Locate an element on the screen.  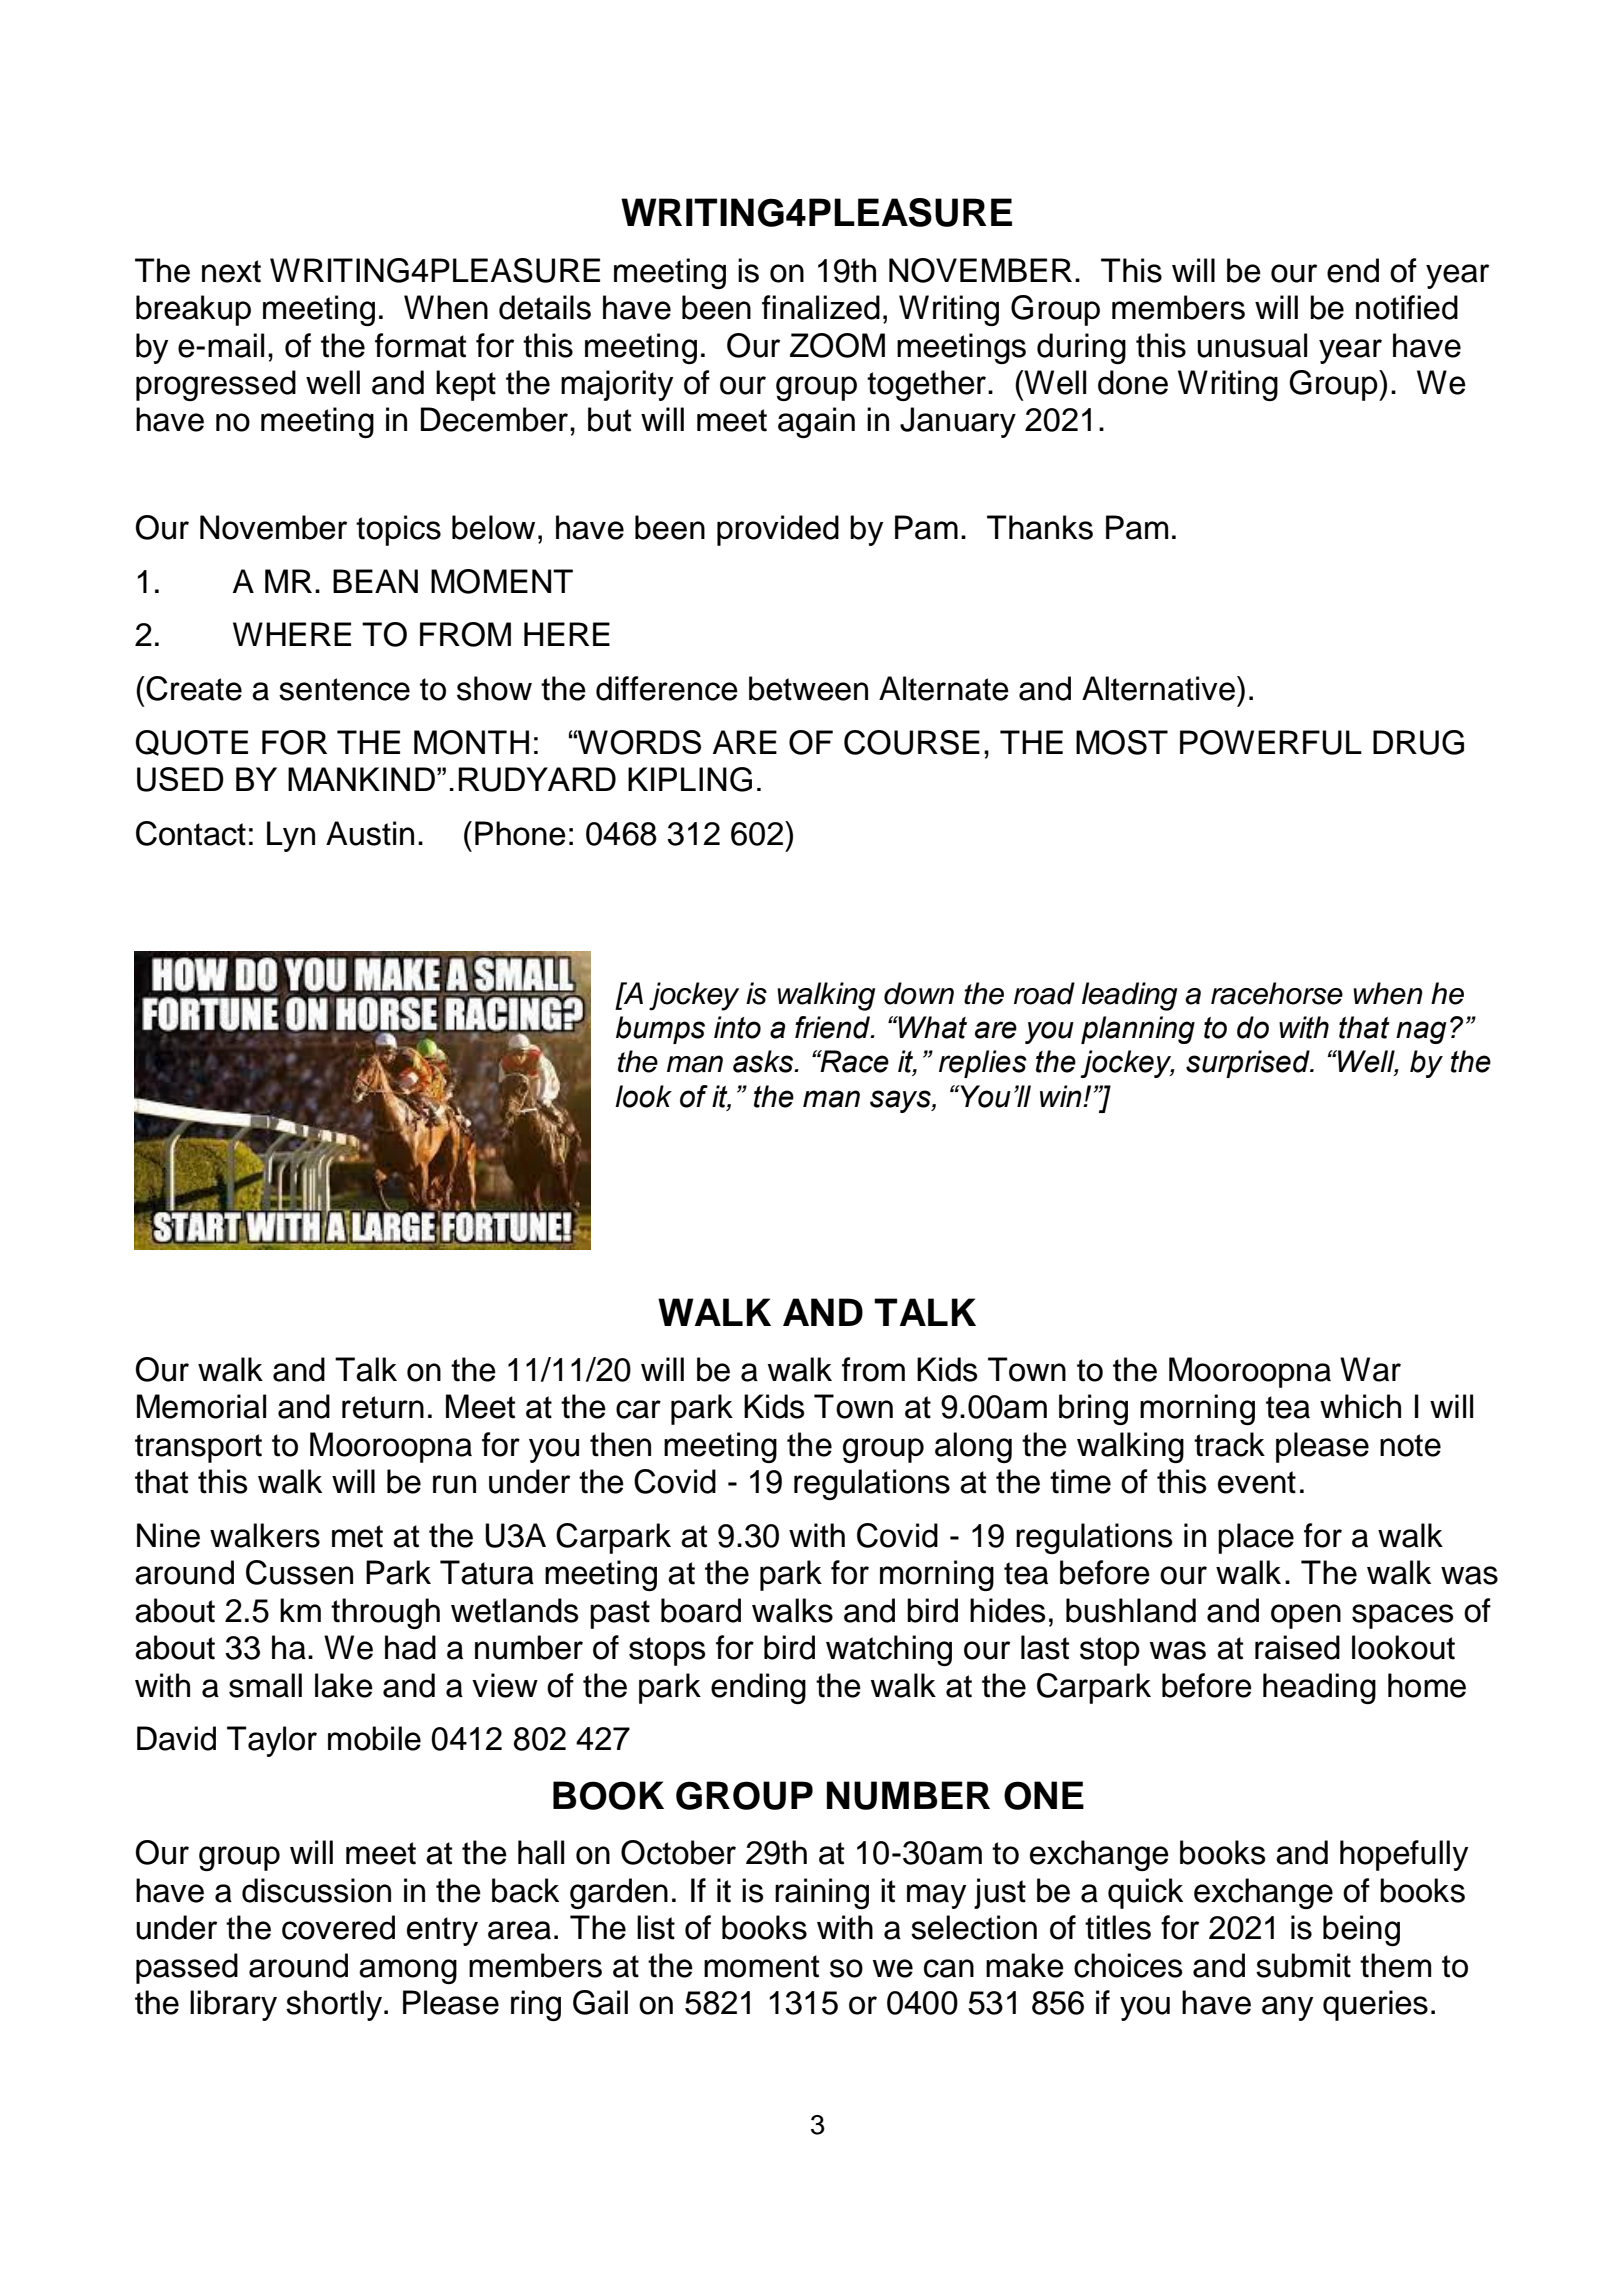
between is located at coordinates (808, 688).
